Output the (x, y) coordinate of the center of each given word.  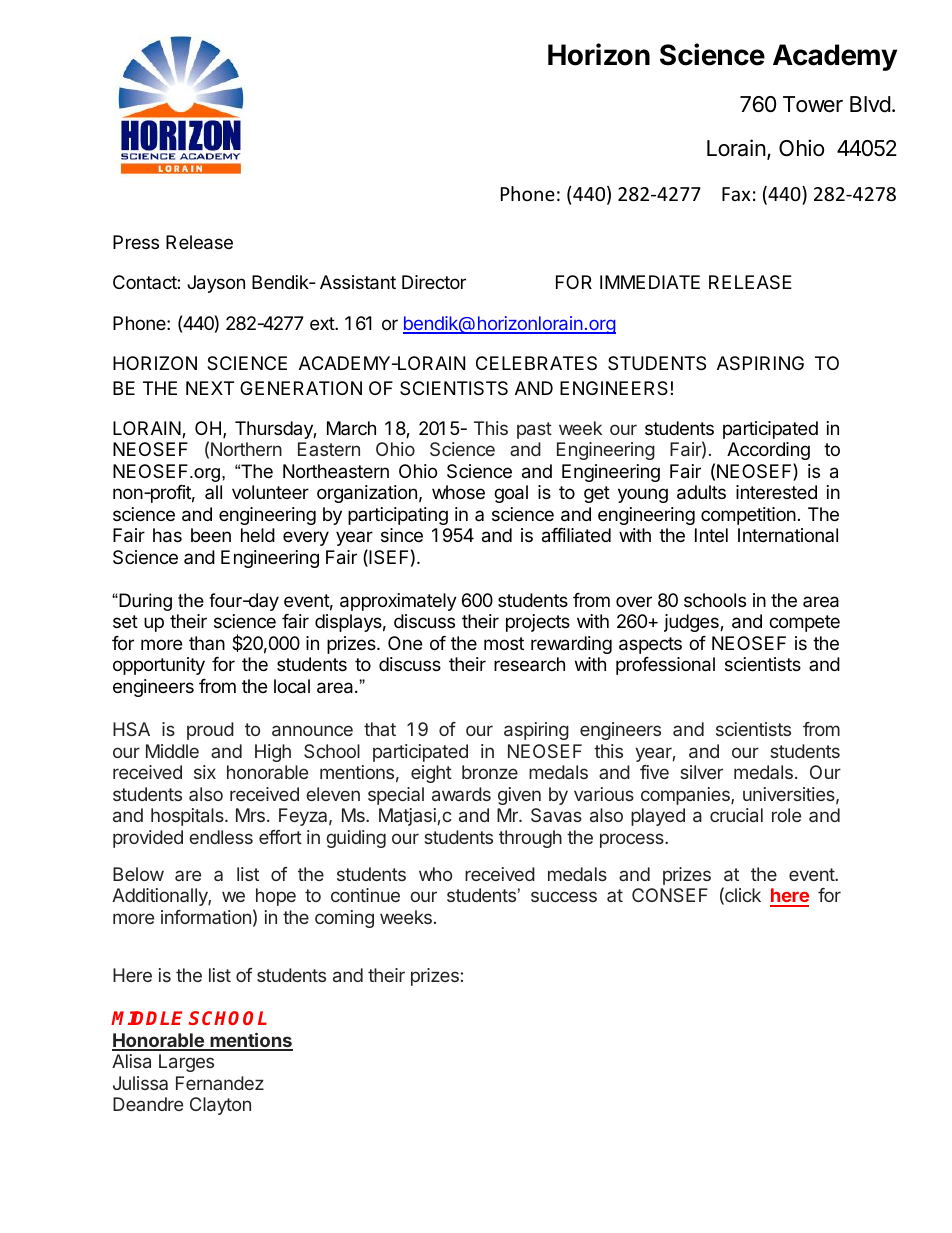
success (564, 896)
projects (538, 623)
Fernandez (220, 1083)
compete (804, 623)
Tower (813, 104)
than (207, 643)
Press (136, 242)
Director (434, 282)
